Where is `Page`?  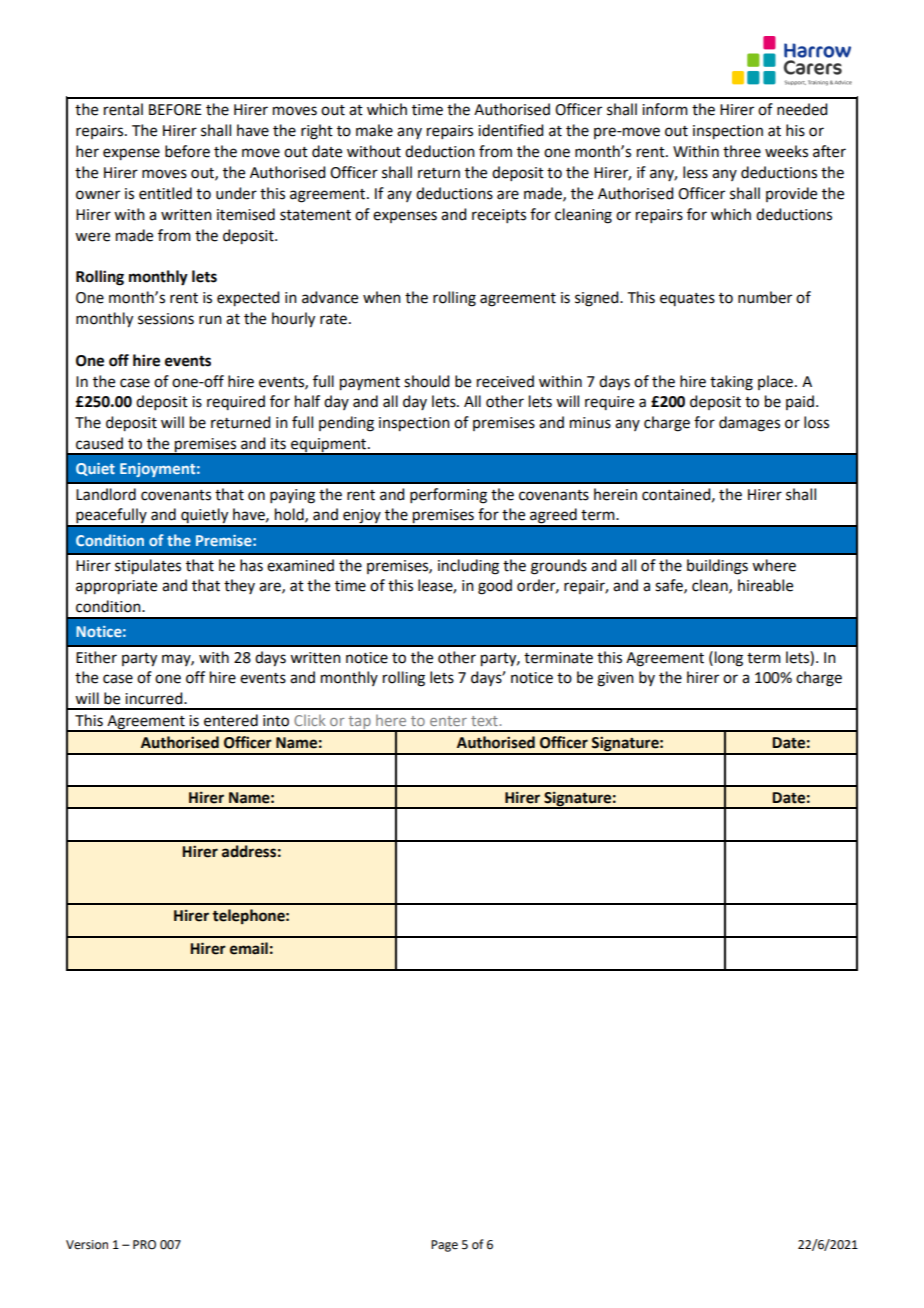
Page is located at coordinates (444, 1246).
